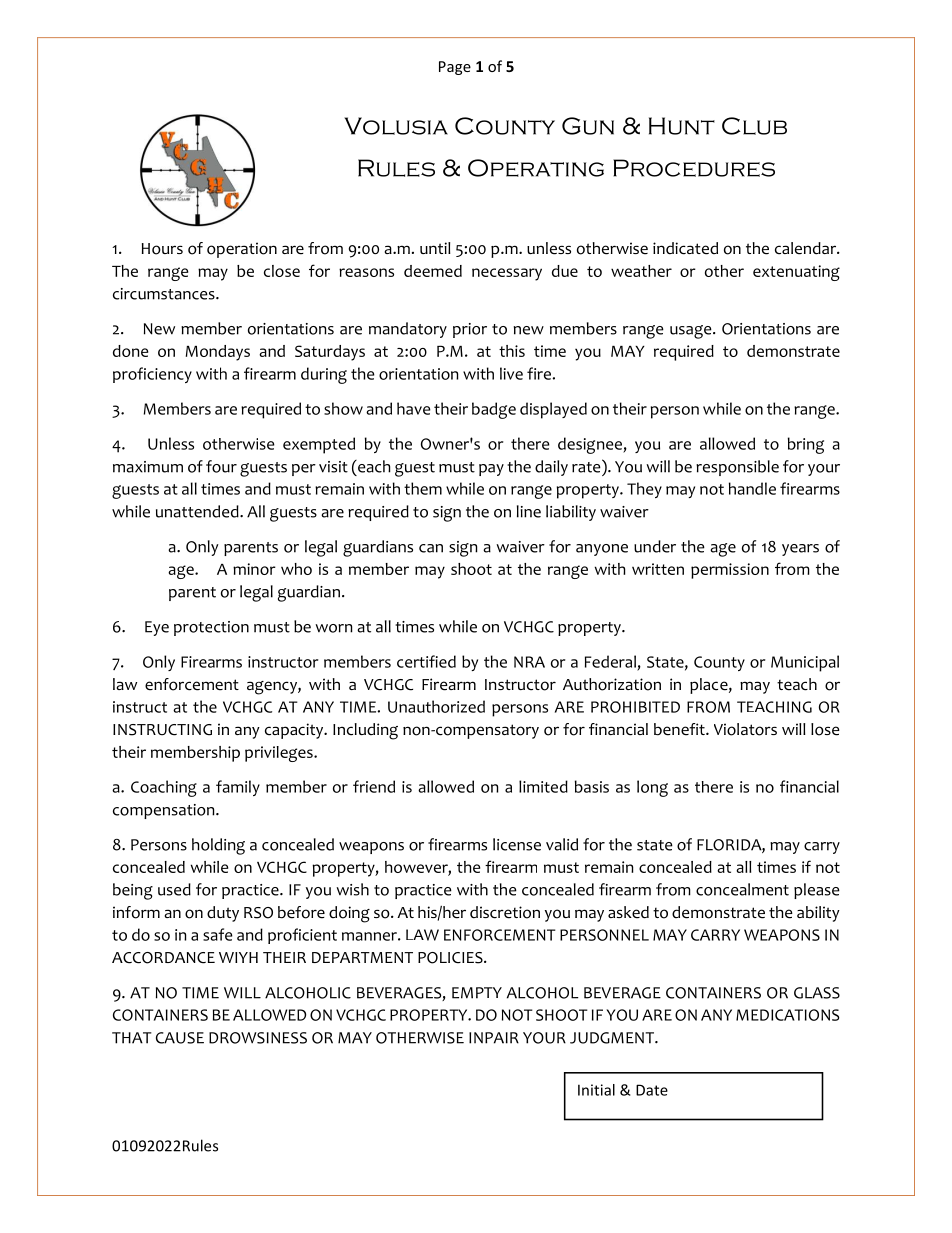 This screenshot has height=1233, width=952. I want to click on minor, so click(254, 569).
